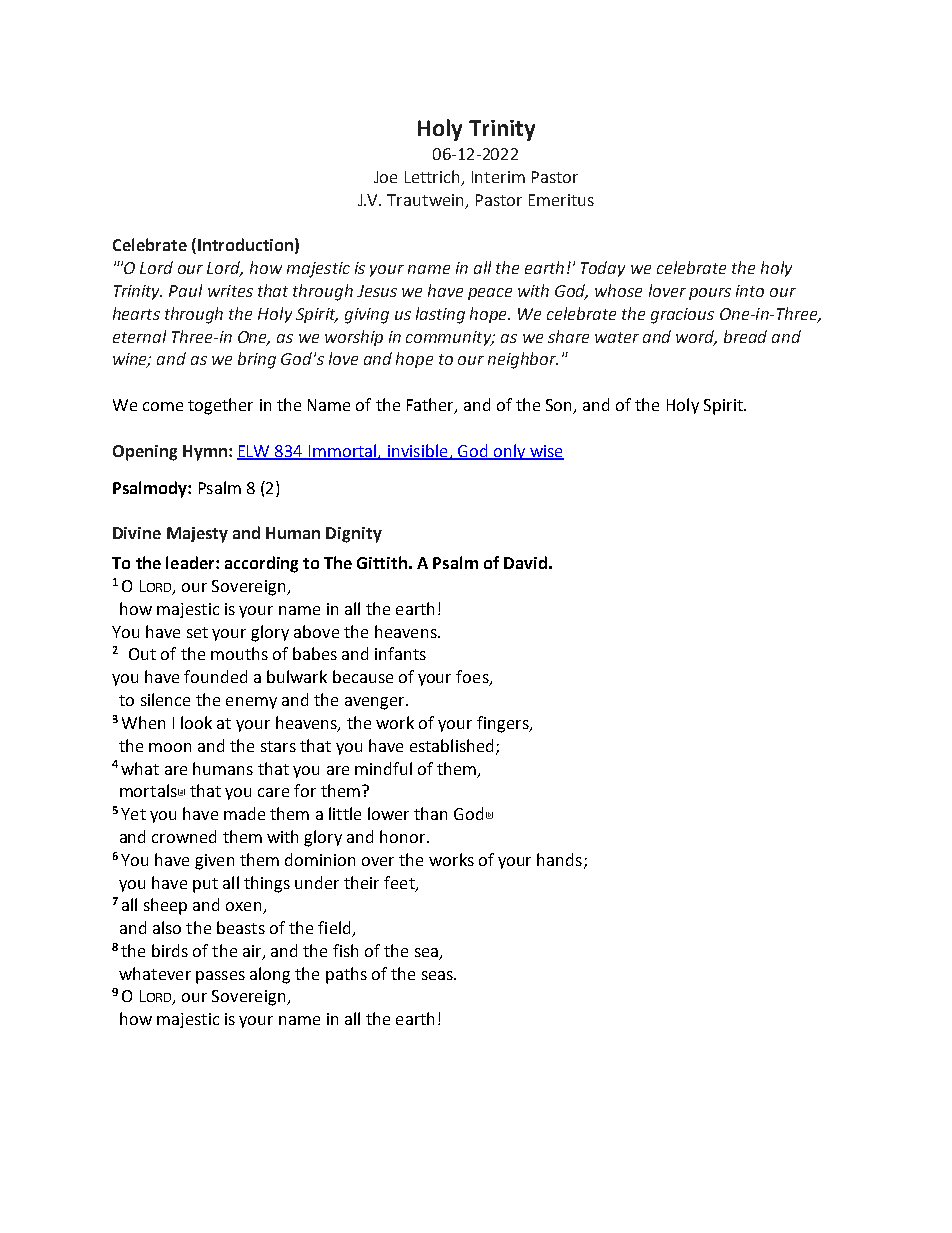  Describe the element at coordinates (561, 860) in the screenshot. I see `hands` at that location.
